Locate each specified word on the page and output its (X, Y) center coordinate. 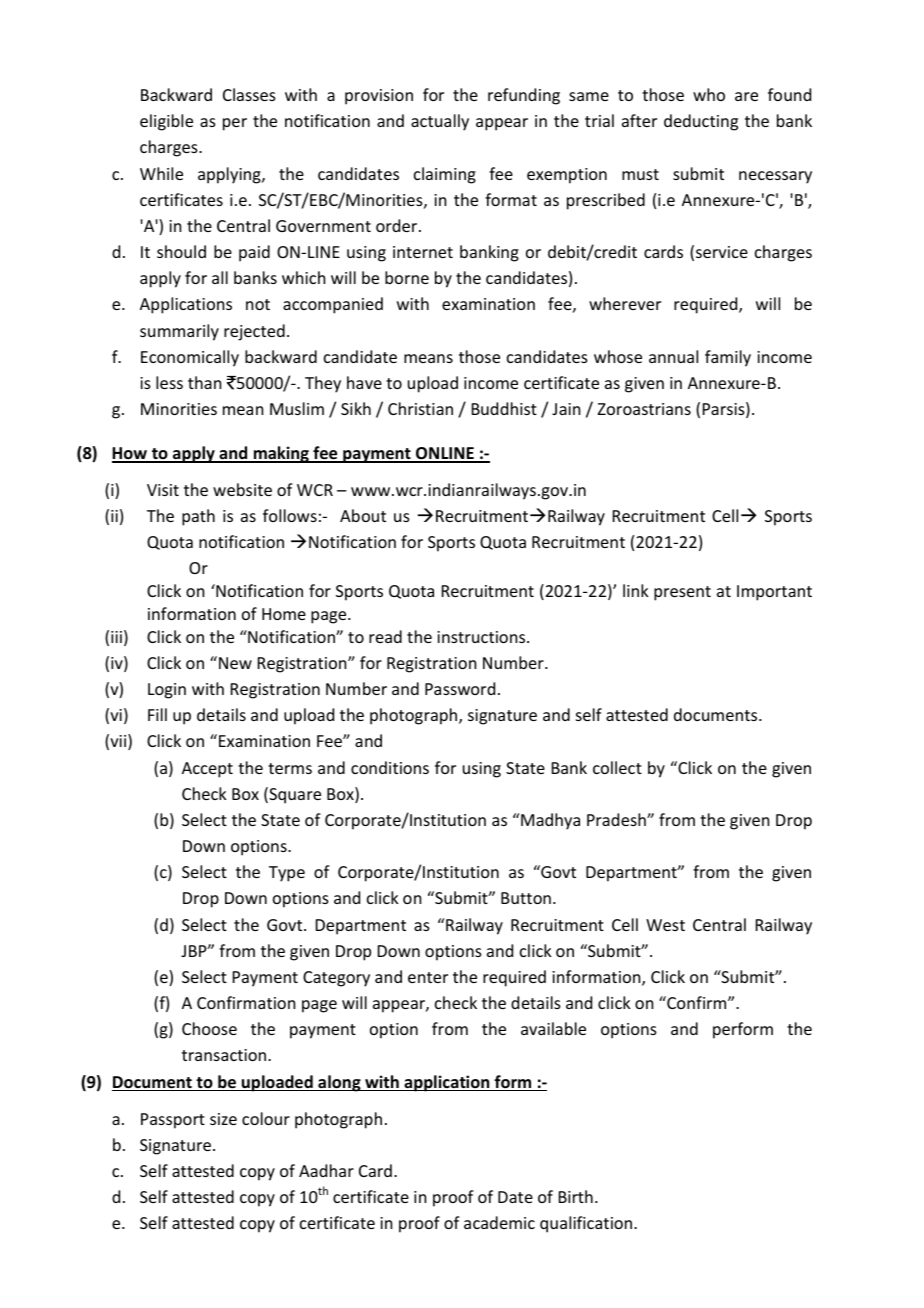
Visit (163, 490)
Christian (420, 408)
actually (440, 122)
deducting (701, 122)
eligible (166, 122)
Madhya (549, 821)
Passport (173, 1121)
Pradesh (617, 819)
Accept (207, 770)
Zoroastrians (644, 409)
